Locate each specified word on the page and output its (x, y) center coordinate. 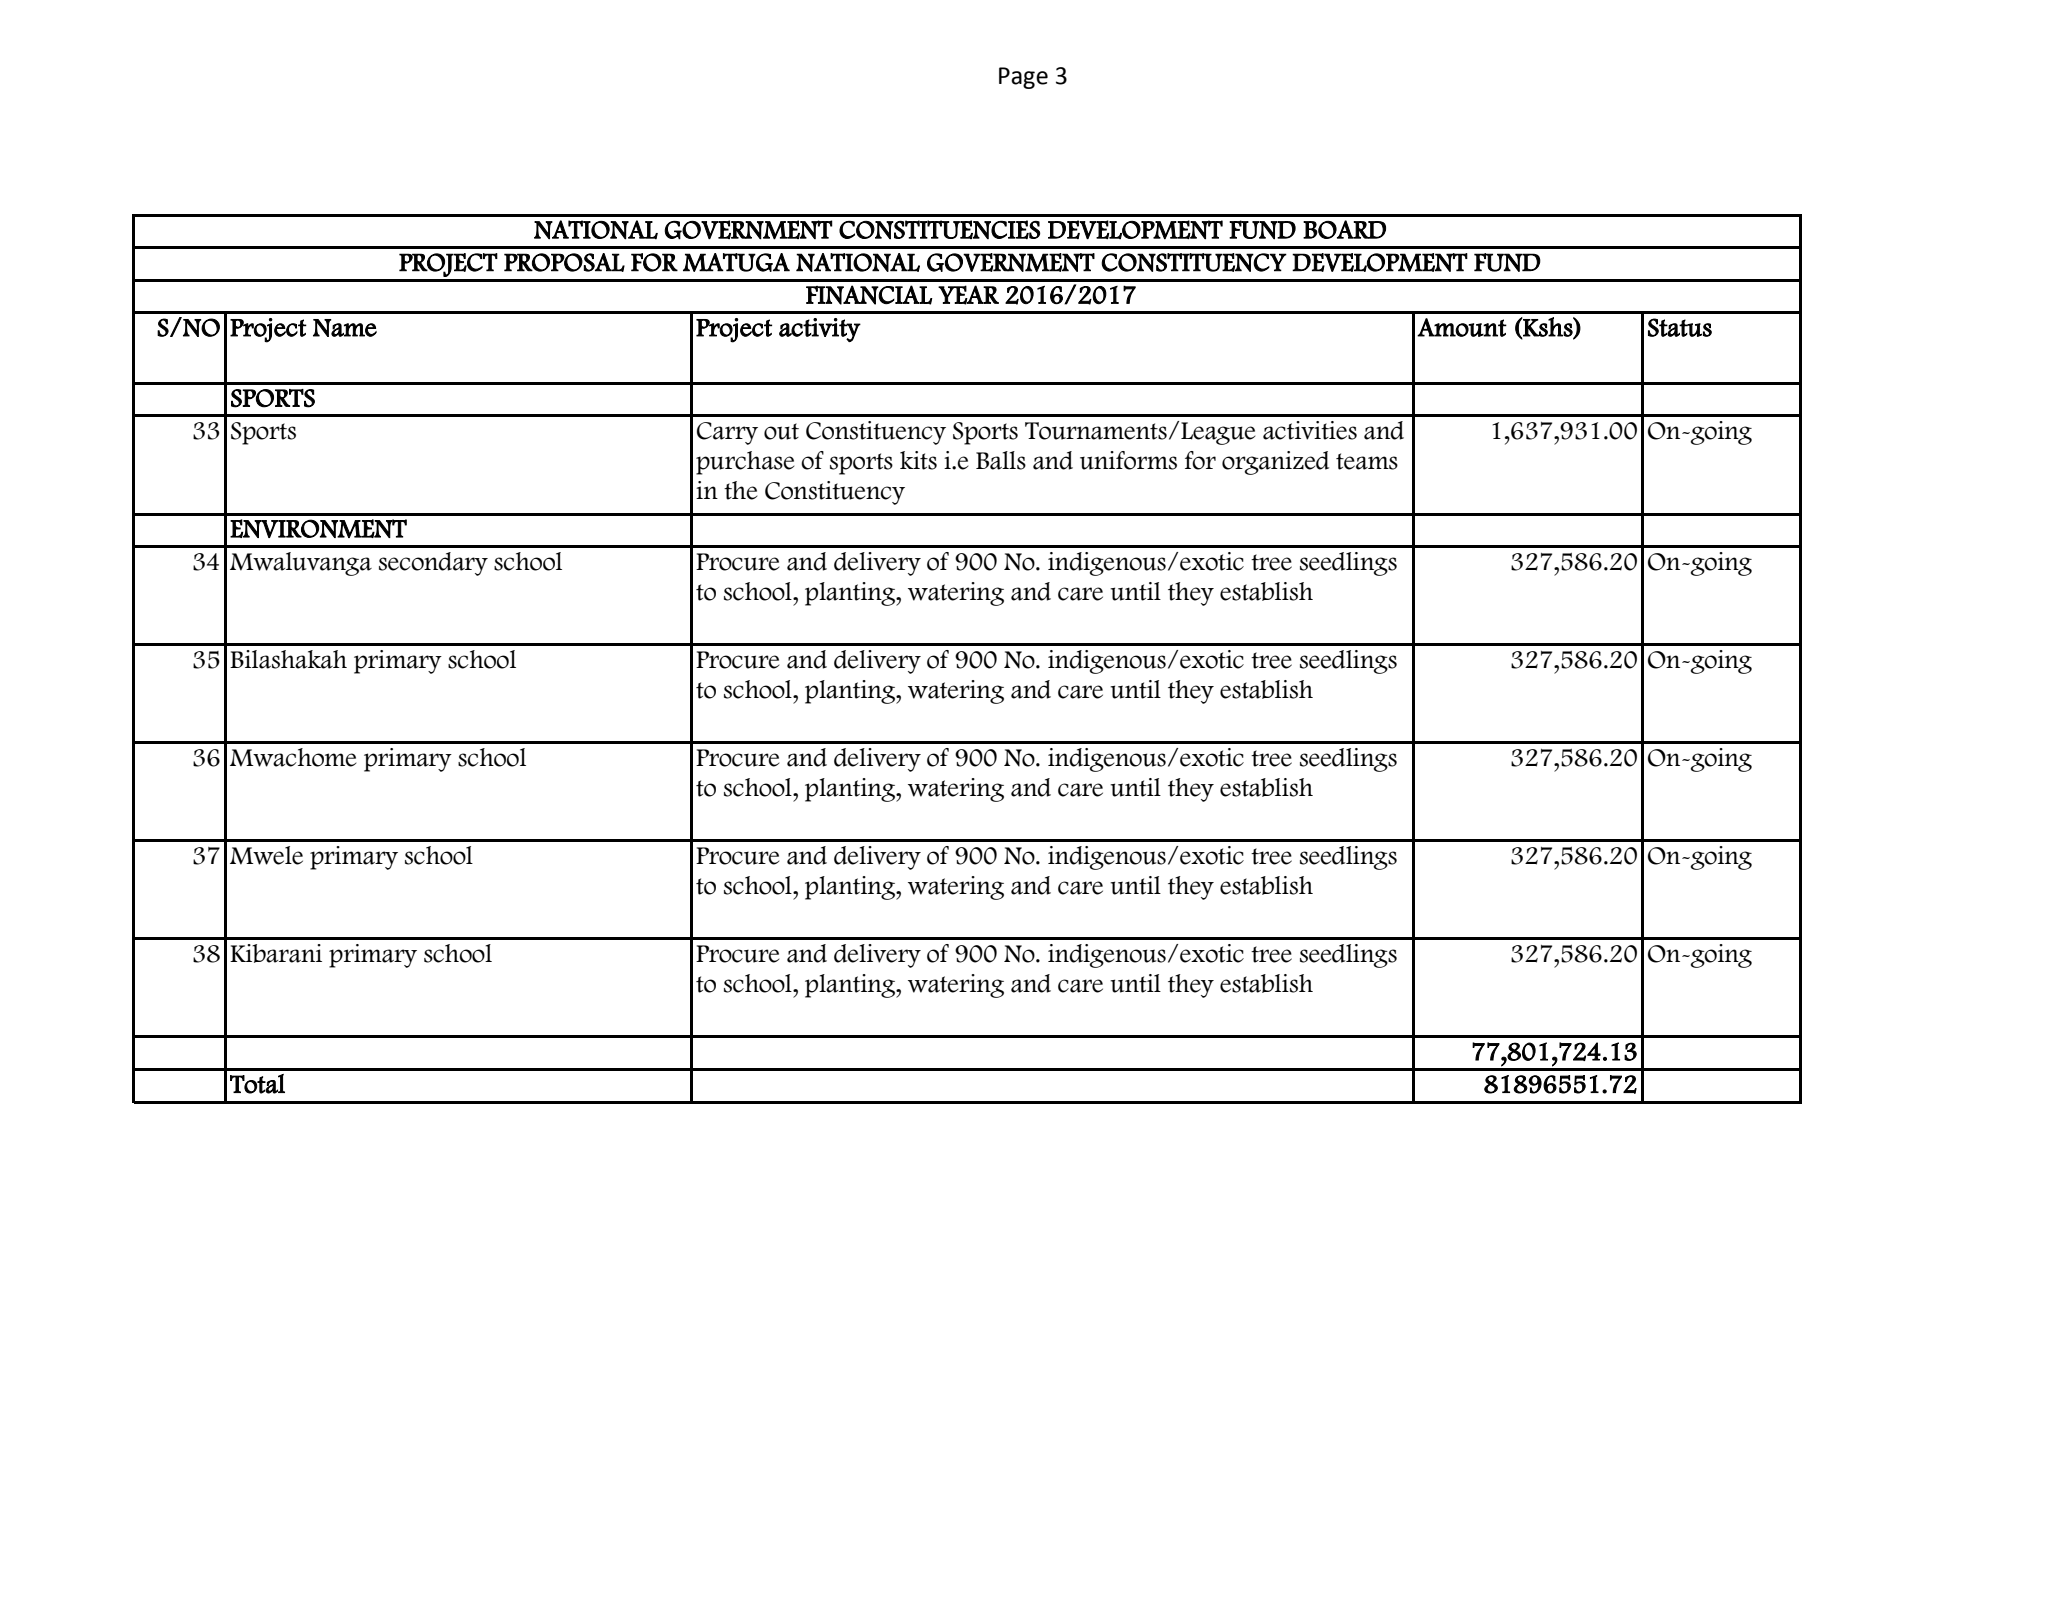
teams (1367, 461)
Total (257, 1084)
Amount (1462, 327)
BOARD (1344, 229)
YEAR (968, 295)
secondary (433, 564)
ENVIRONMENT (318, 528)
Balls (1001, 460)
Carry (727, 433)
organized (1275, 463)
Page (1023, 78)
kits (918, 460)
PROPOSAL (564, 262)
